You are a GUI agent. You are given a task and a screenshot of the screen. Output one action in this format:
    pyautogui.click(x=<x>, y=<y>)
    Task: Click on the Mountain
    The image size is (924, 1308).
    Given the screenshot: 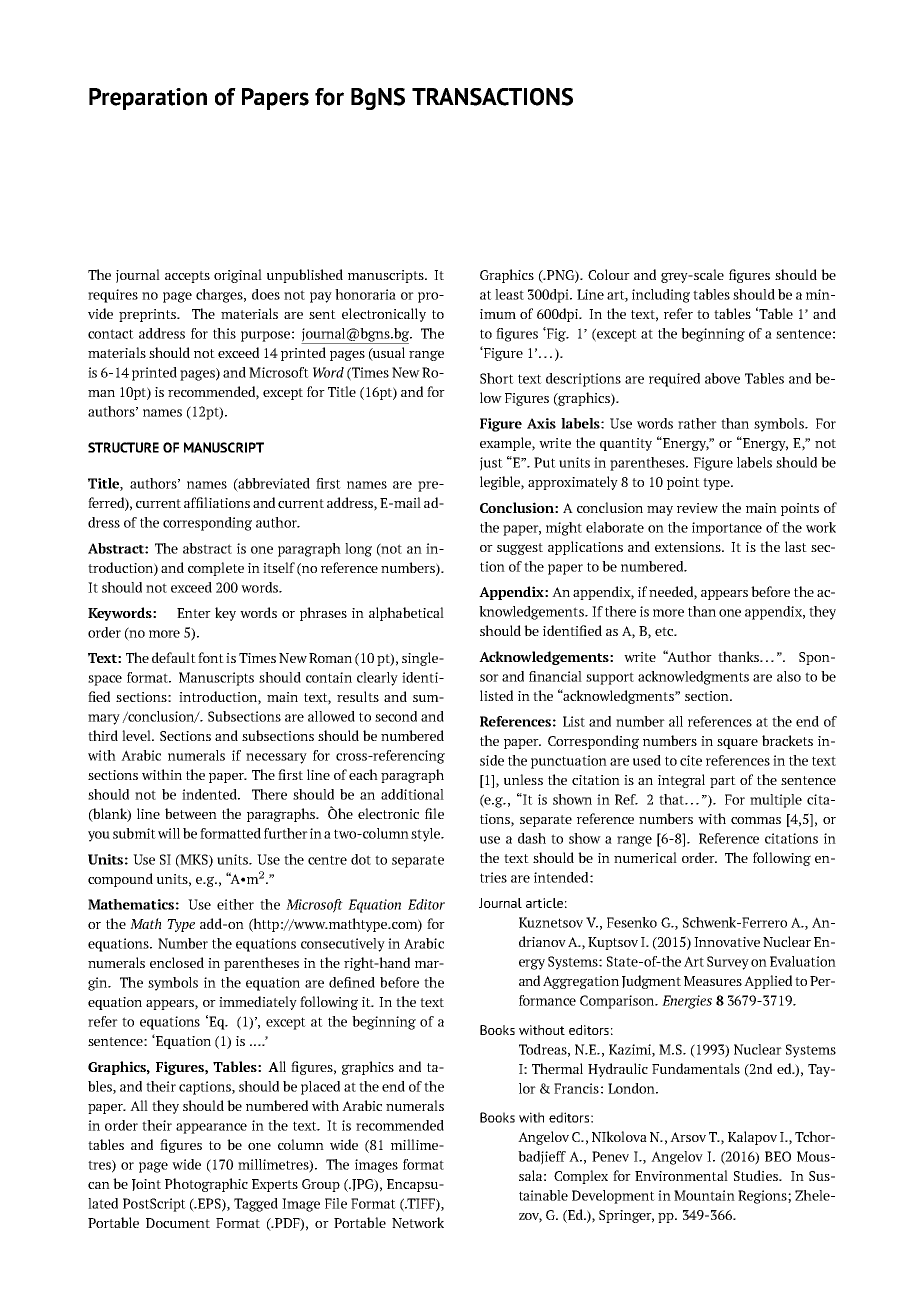 What is the action you would take?
    pyautogui.click(x=704, y=1195)
